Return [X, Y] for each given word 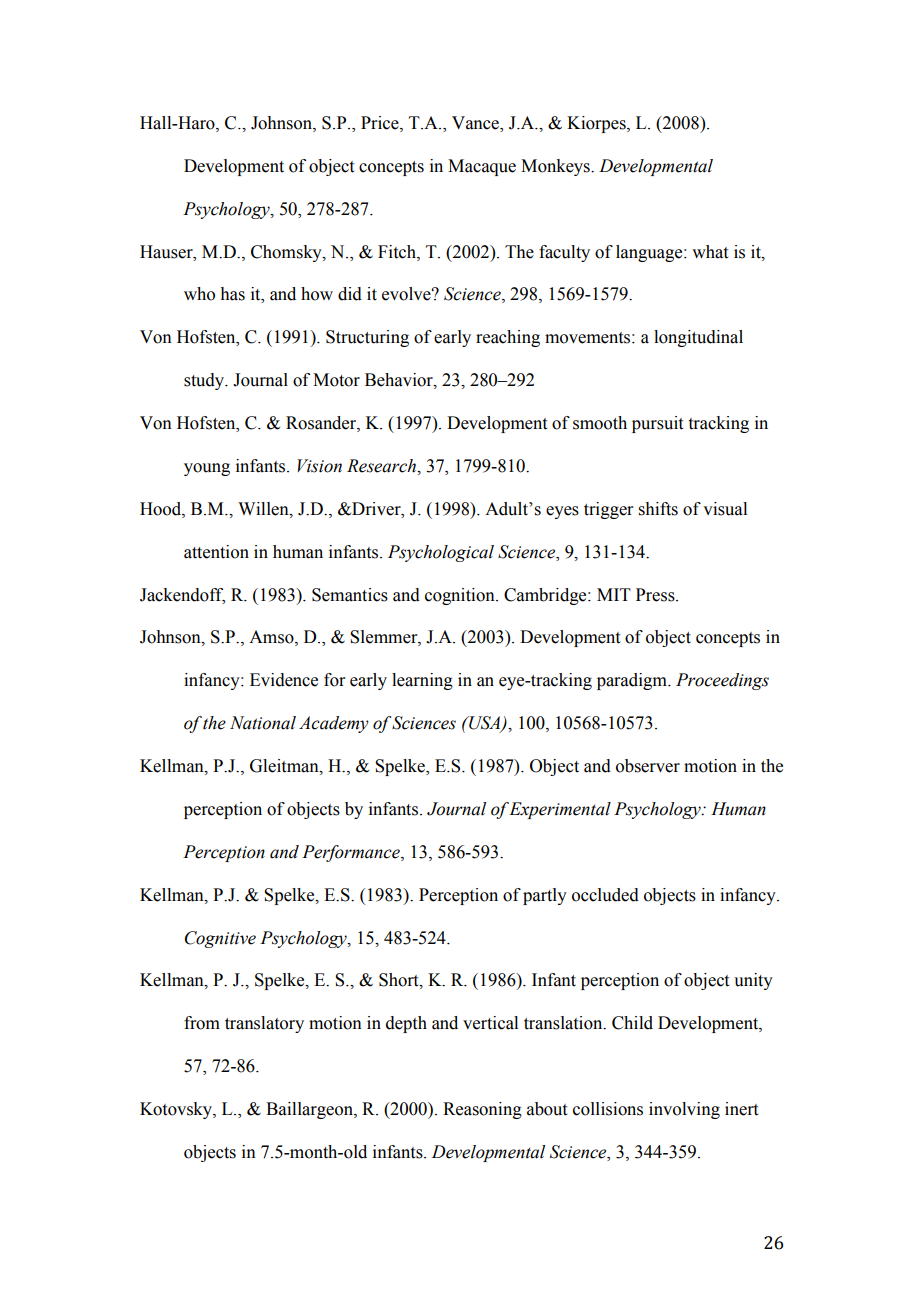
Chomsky [287, 253]
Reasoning [482, 1110]
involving [684, 1110]
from [202, 1023]
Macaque [482, 167]
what [710, 252]
